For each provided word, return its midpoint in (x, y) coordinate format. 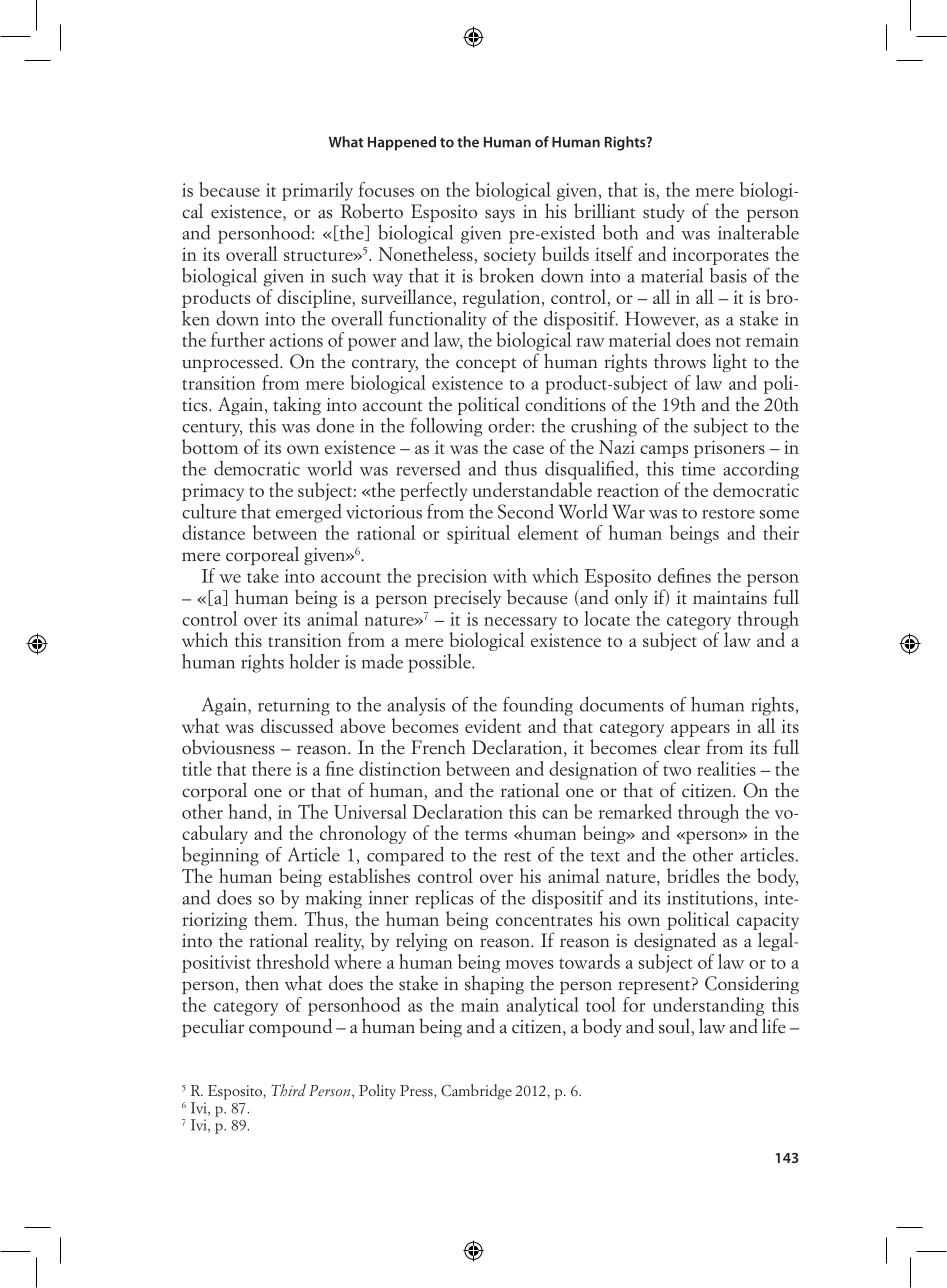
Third (288, 1090)
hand (249, 812)
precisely (467, 598)
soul (674, 1026)
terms (486, 835)
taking (297, 405)
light (730, 362)
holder (314, 661)
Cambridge (476, 1092)
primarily (317, 191)
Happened (402, 143)
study (664, 212)
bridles (693, 875)
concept (486, 365)
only (631, 598)
